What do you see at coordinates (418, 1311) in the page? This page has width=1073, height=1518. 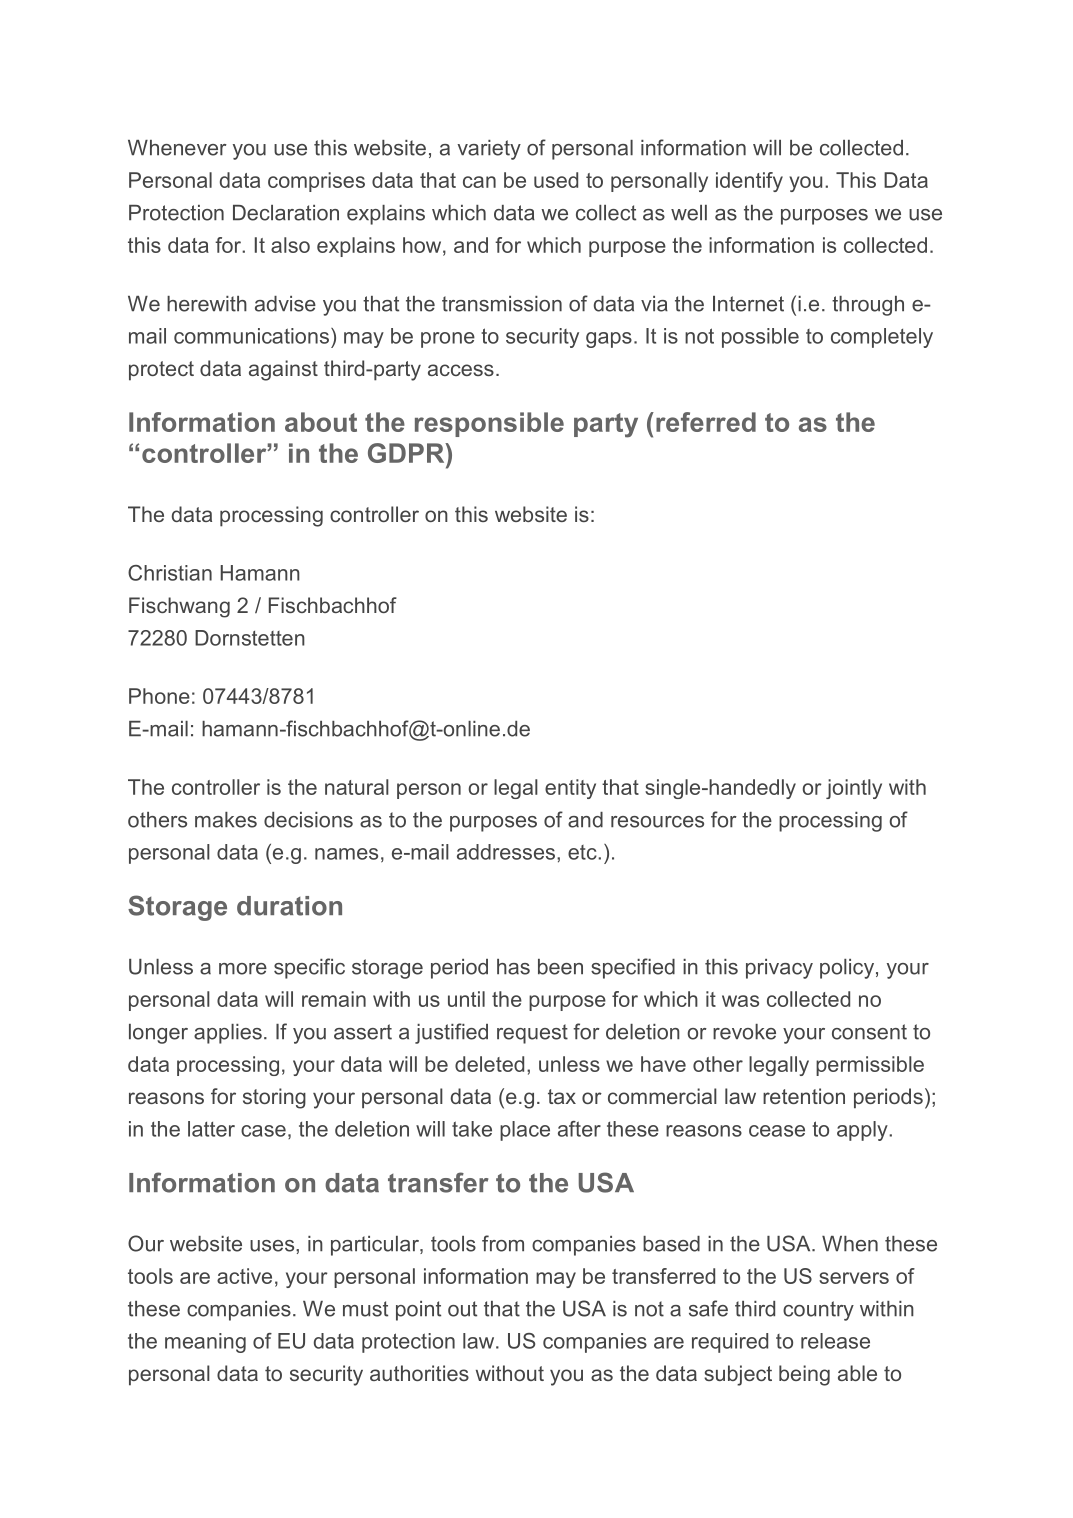 I see `point` at bounding box center [418, 1311].
